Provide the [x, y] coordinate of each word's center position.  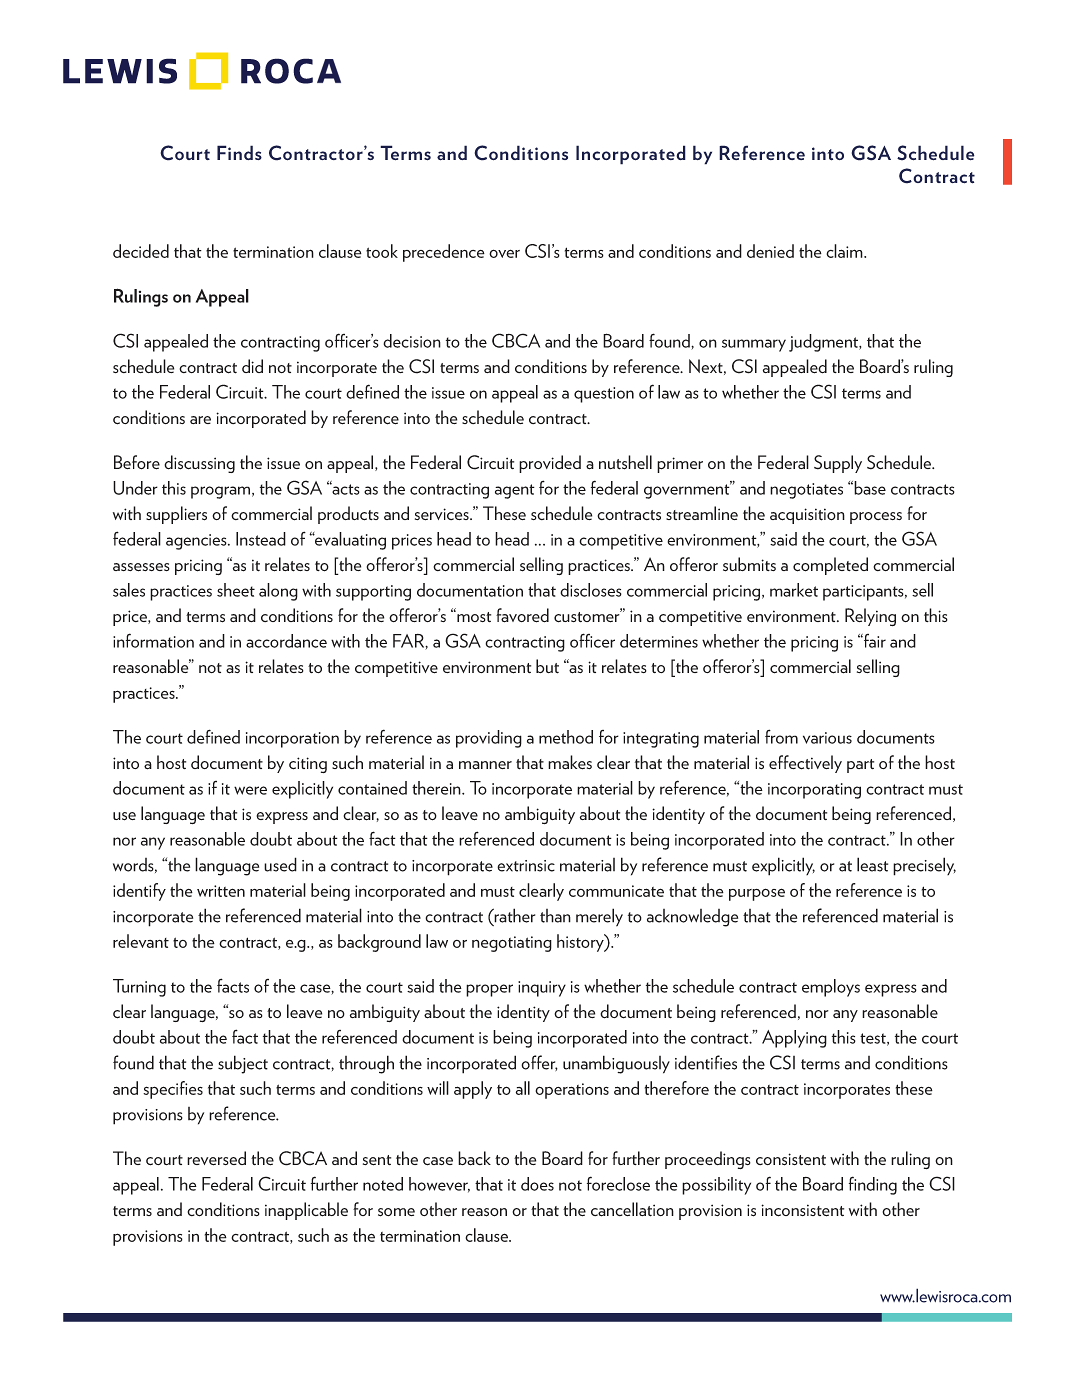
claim [845, 251]
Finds [239, 152]
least [872, 864]
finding [873, 1185]
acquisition [807, 516]
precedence [444, 253]
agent [515, 491]
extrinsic [526, 866]
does [537, 1184]
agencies [197, 542]
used [280, 864]
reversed [216, 1158]
